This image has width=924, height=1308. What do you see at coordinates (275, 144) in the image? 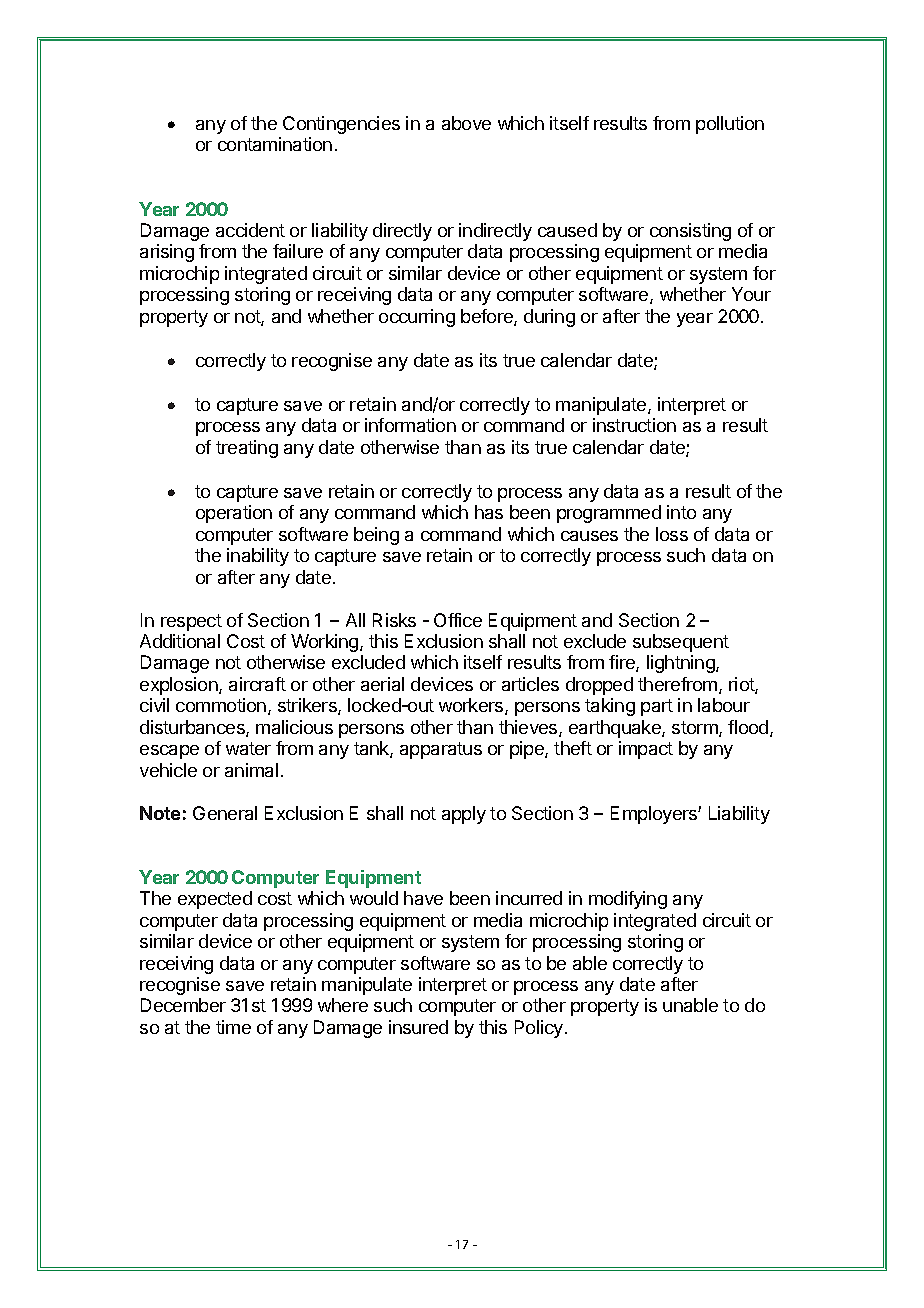
I see `contamination` at bounding box center [275, 144].
